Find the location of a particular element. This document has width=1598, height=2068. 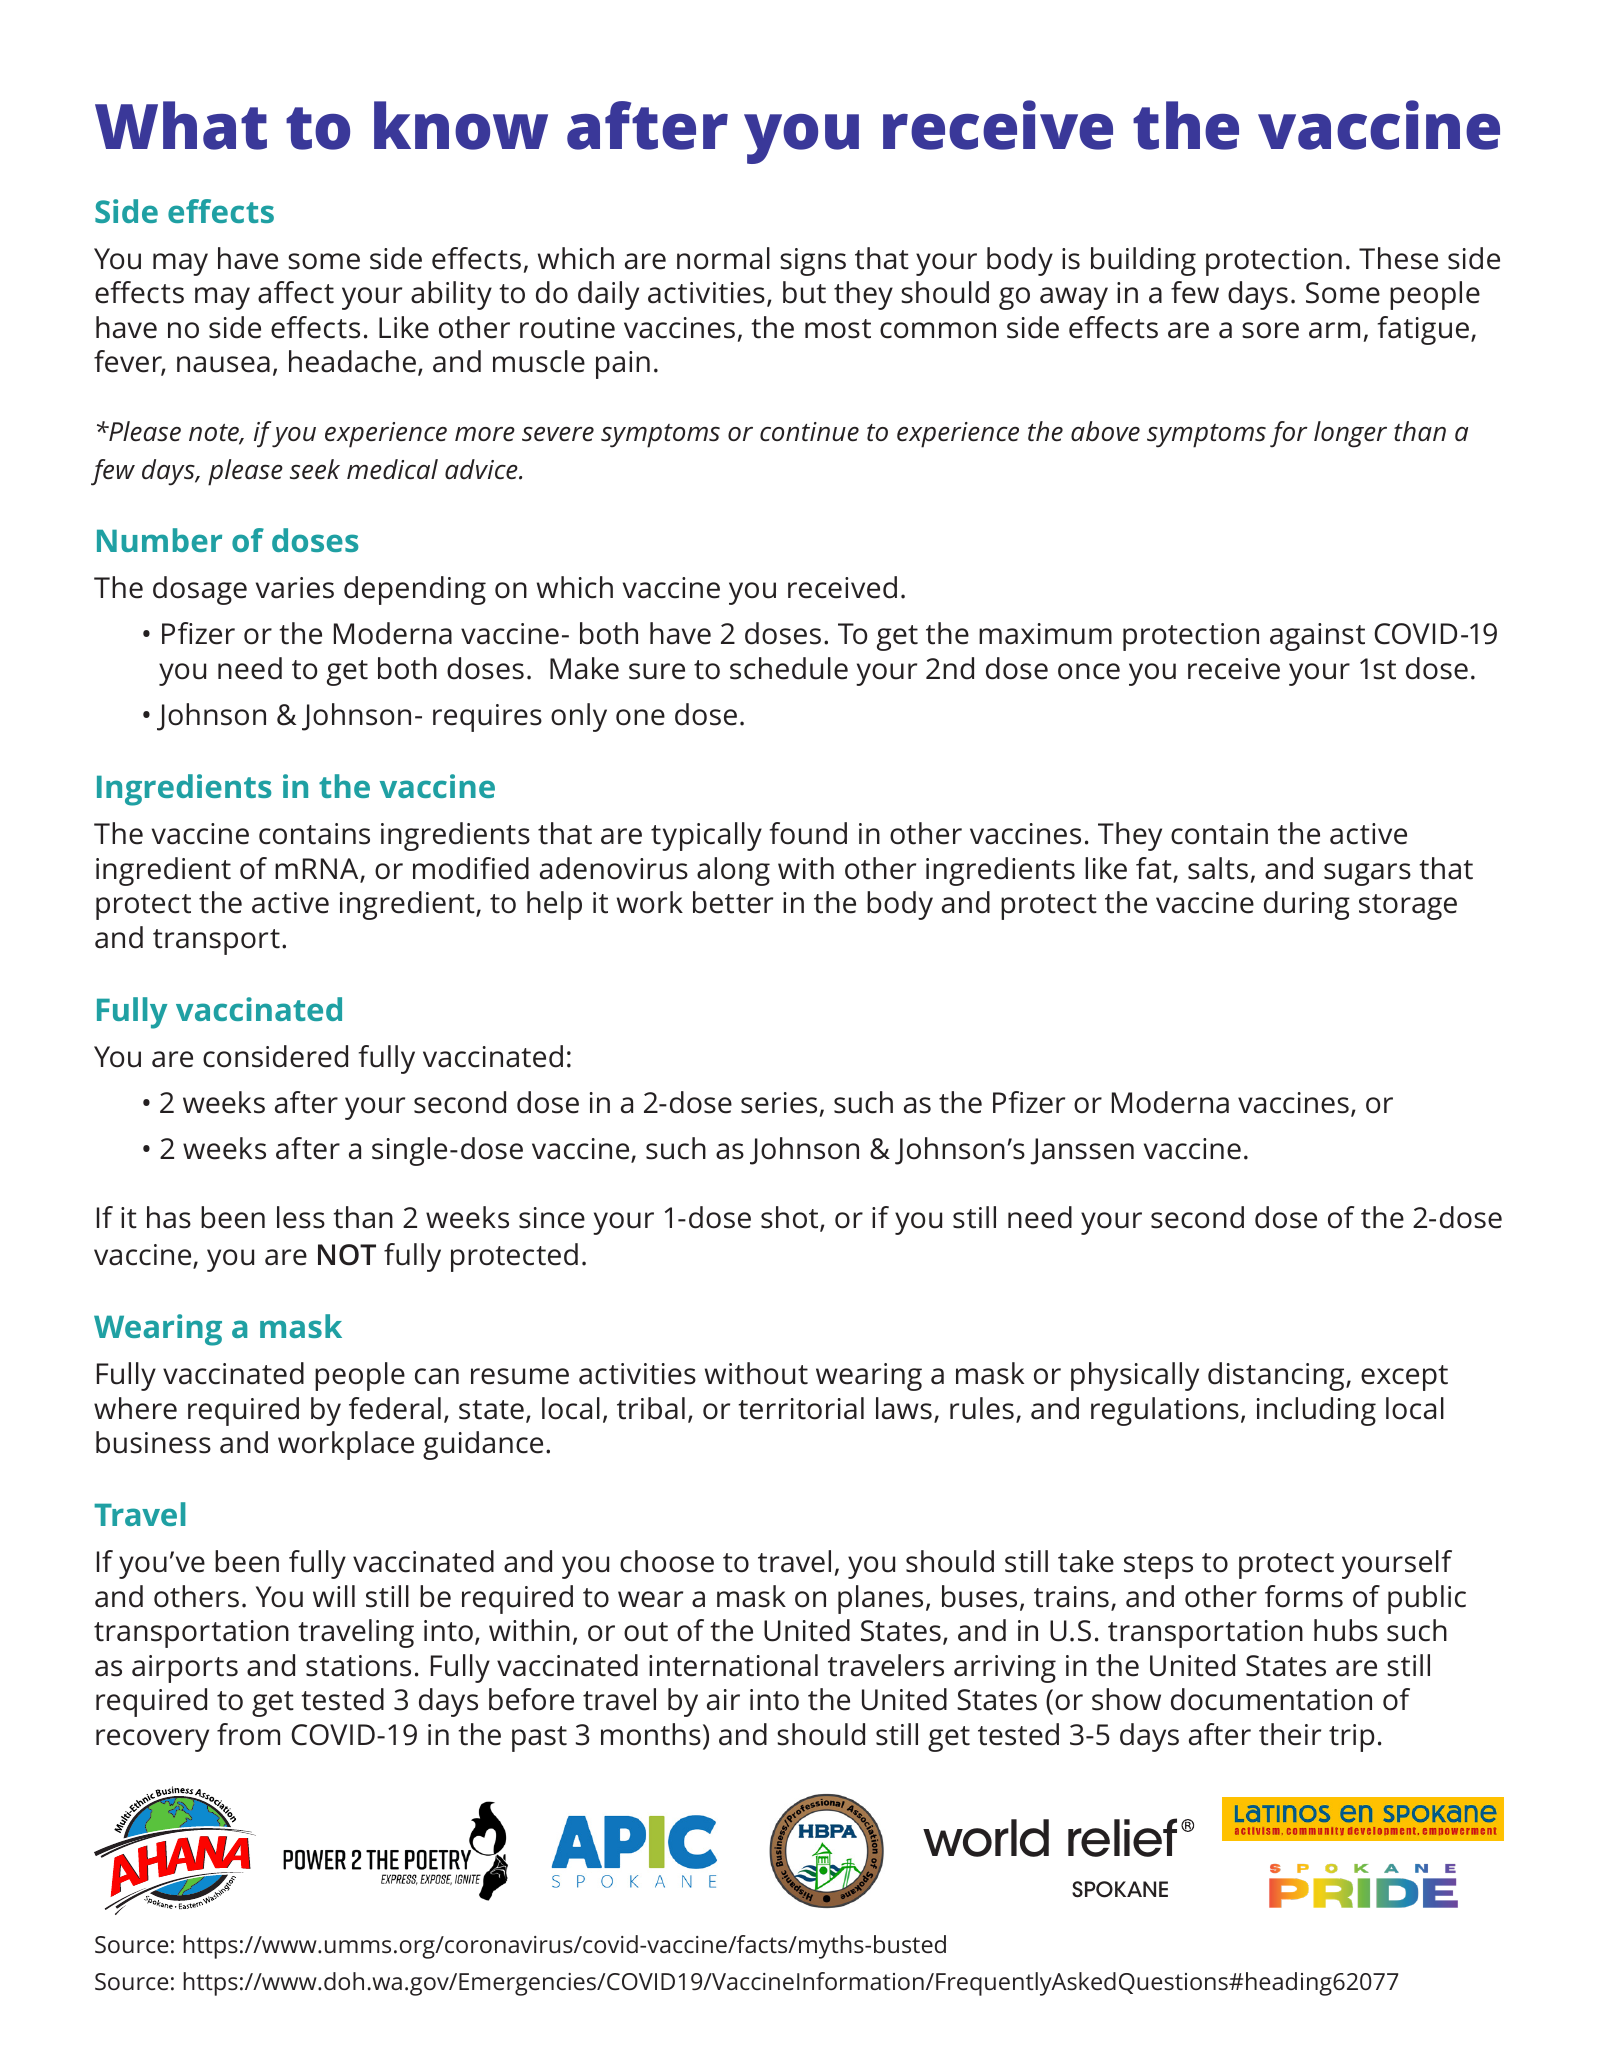

including is located at coordinates (1316, 1411).
